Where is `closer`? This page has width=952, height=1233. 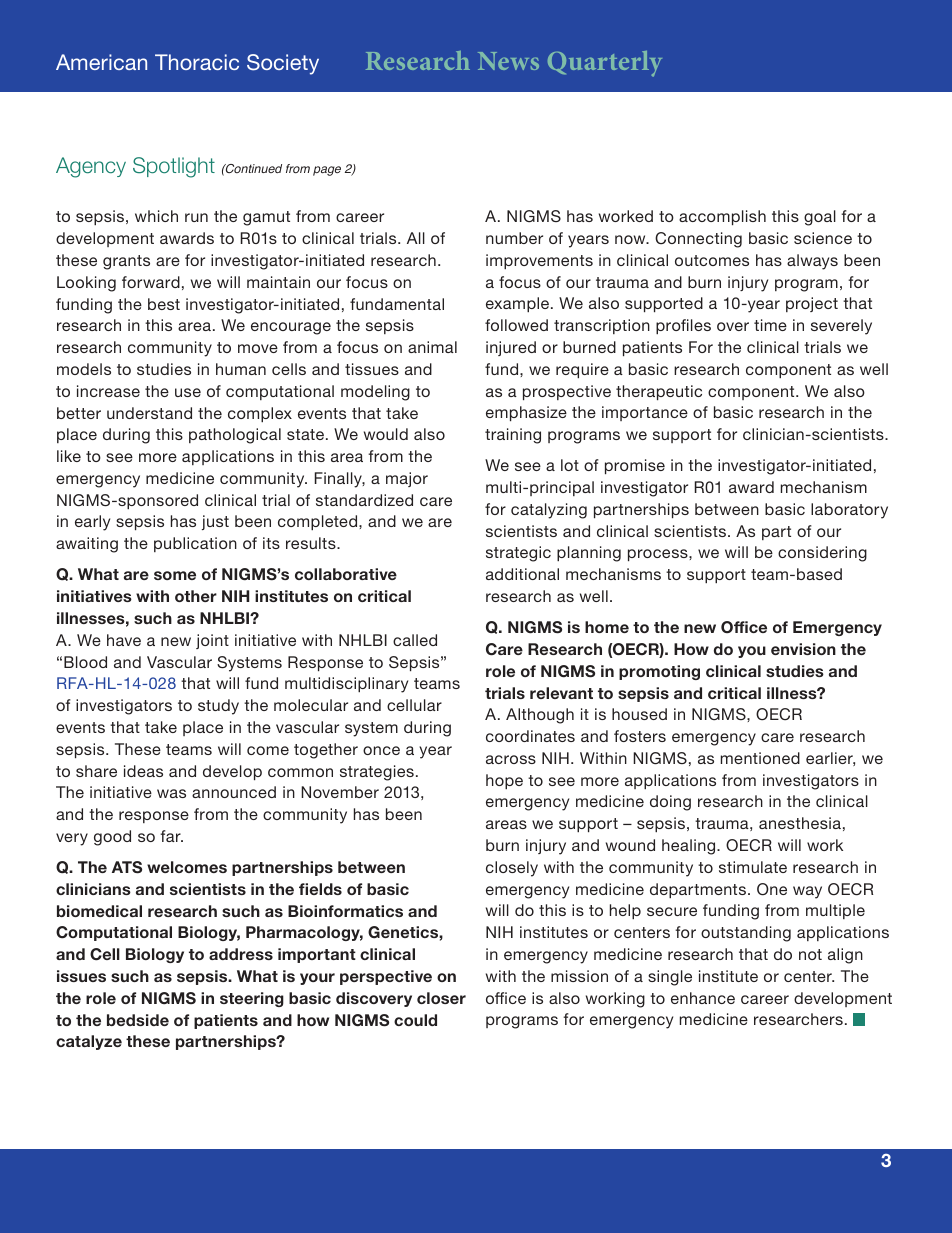
closer is located at coordinates (441, 998).
